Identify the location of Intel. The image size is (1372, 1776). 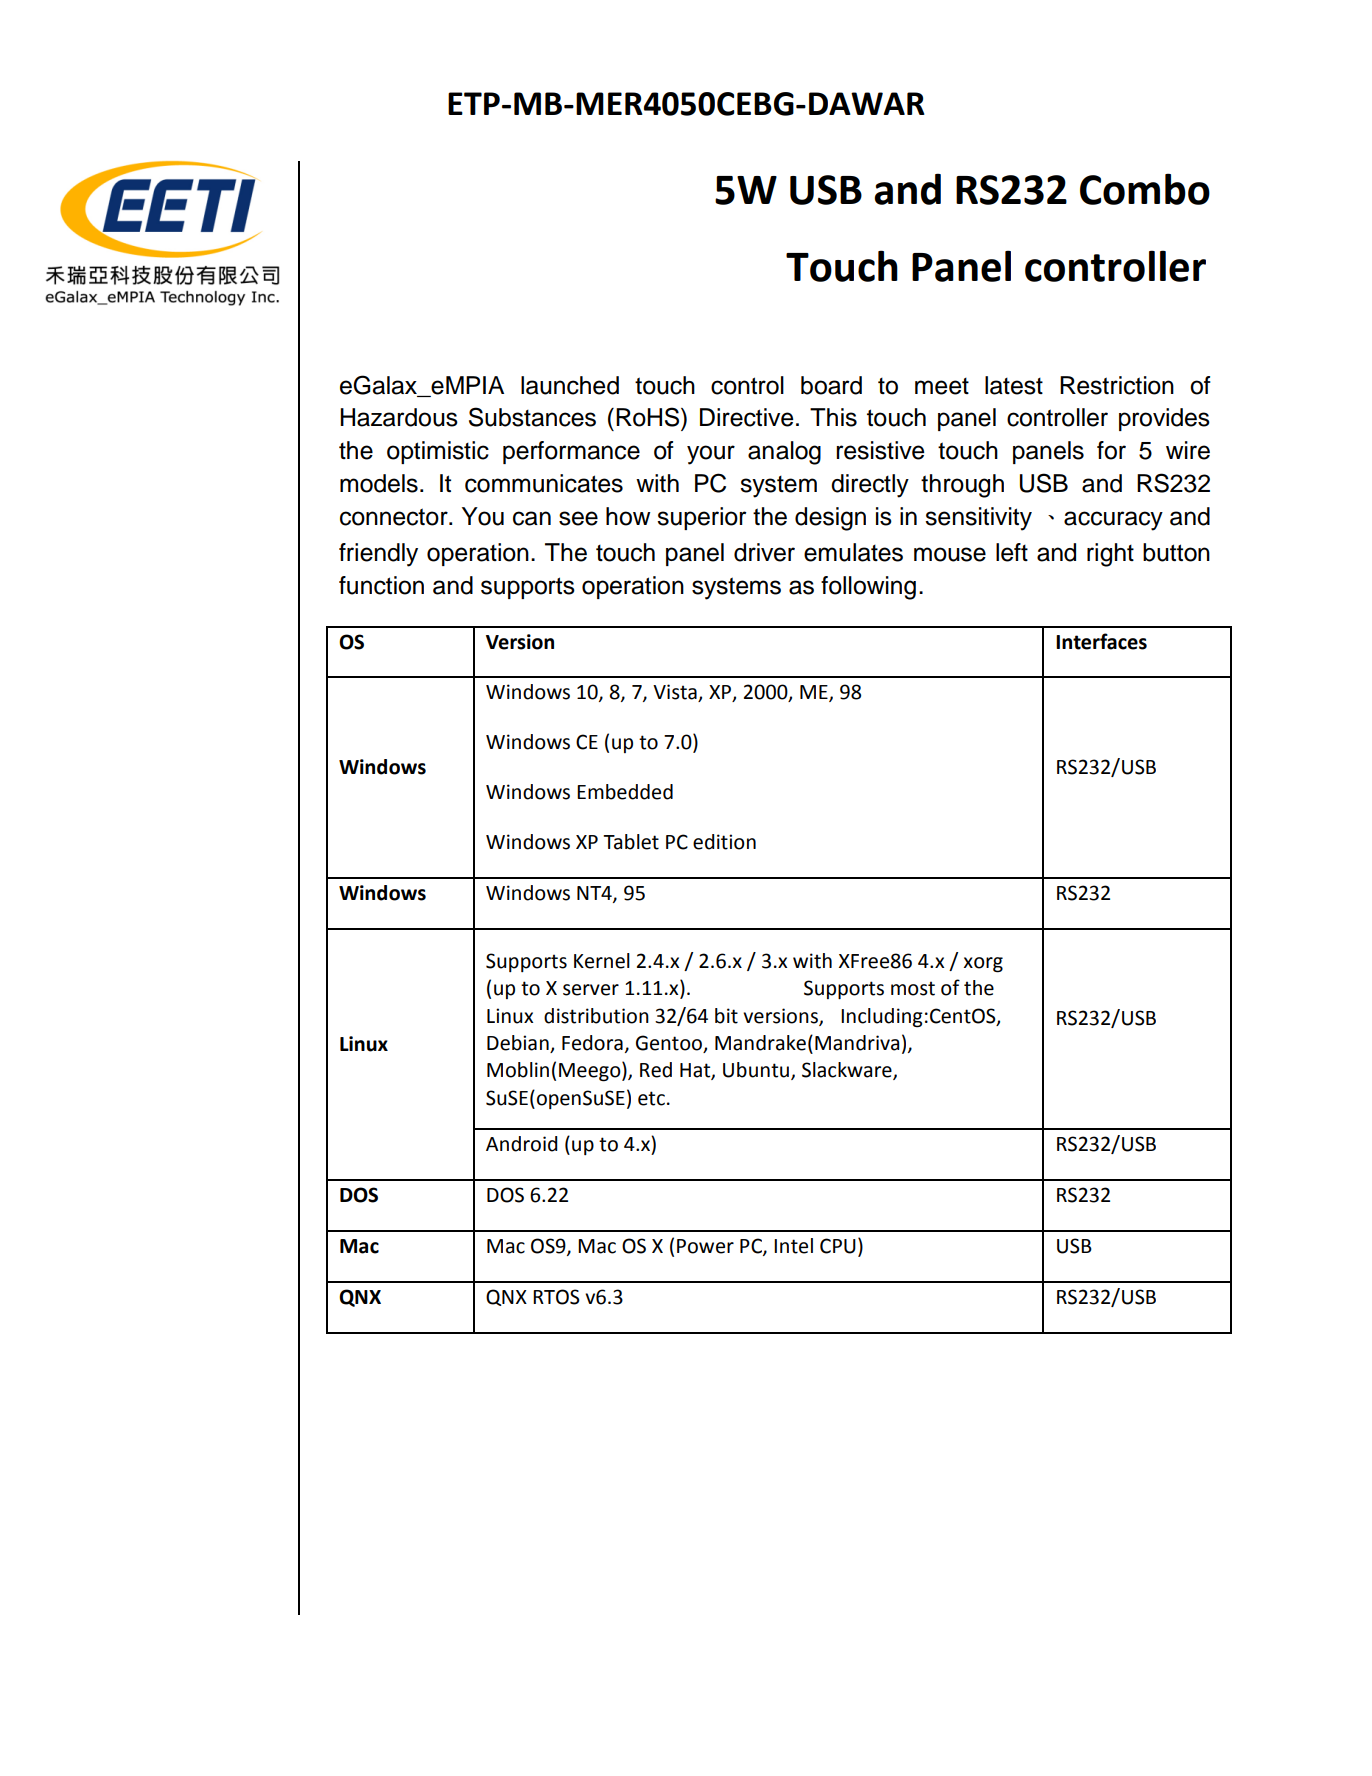
(793, 1246).
